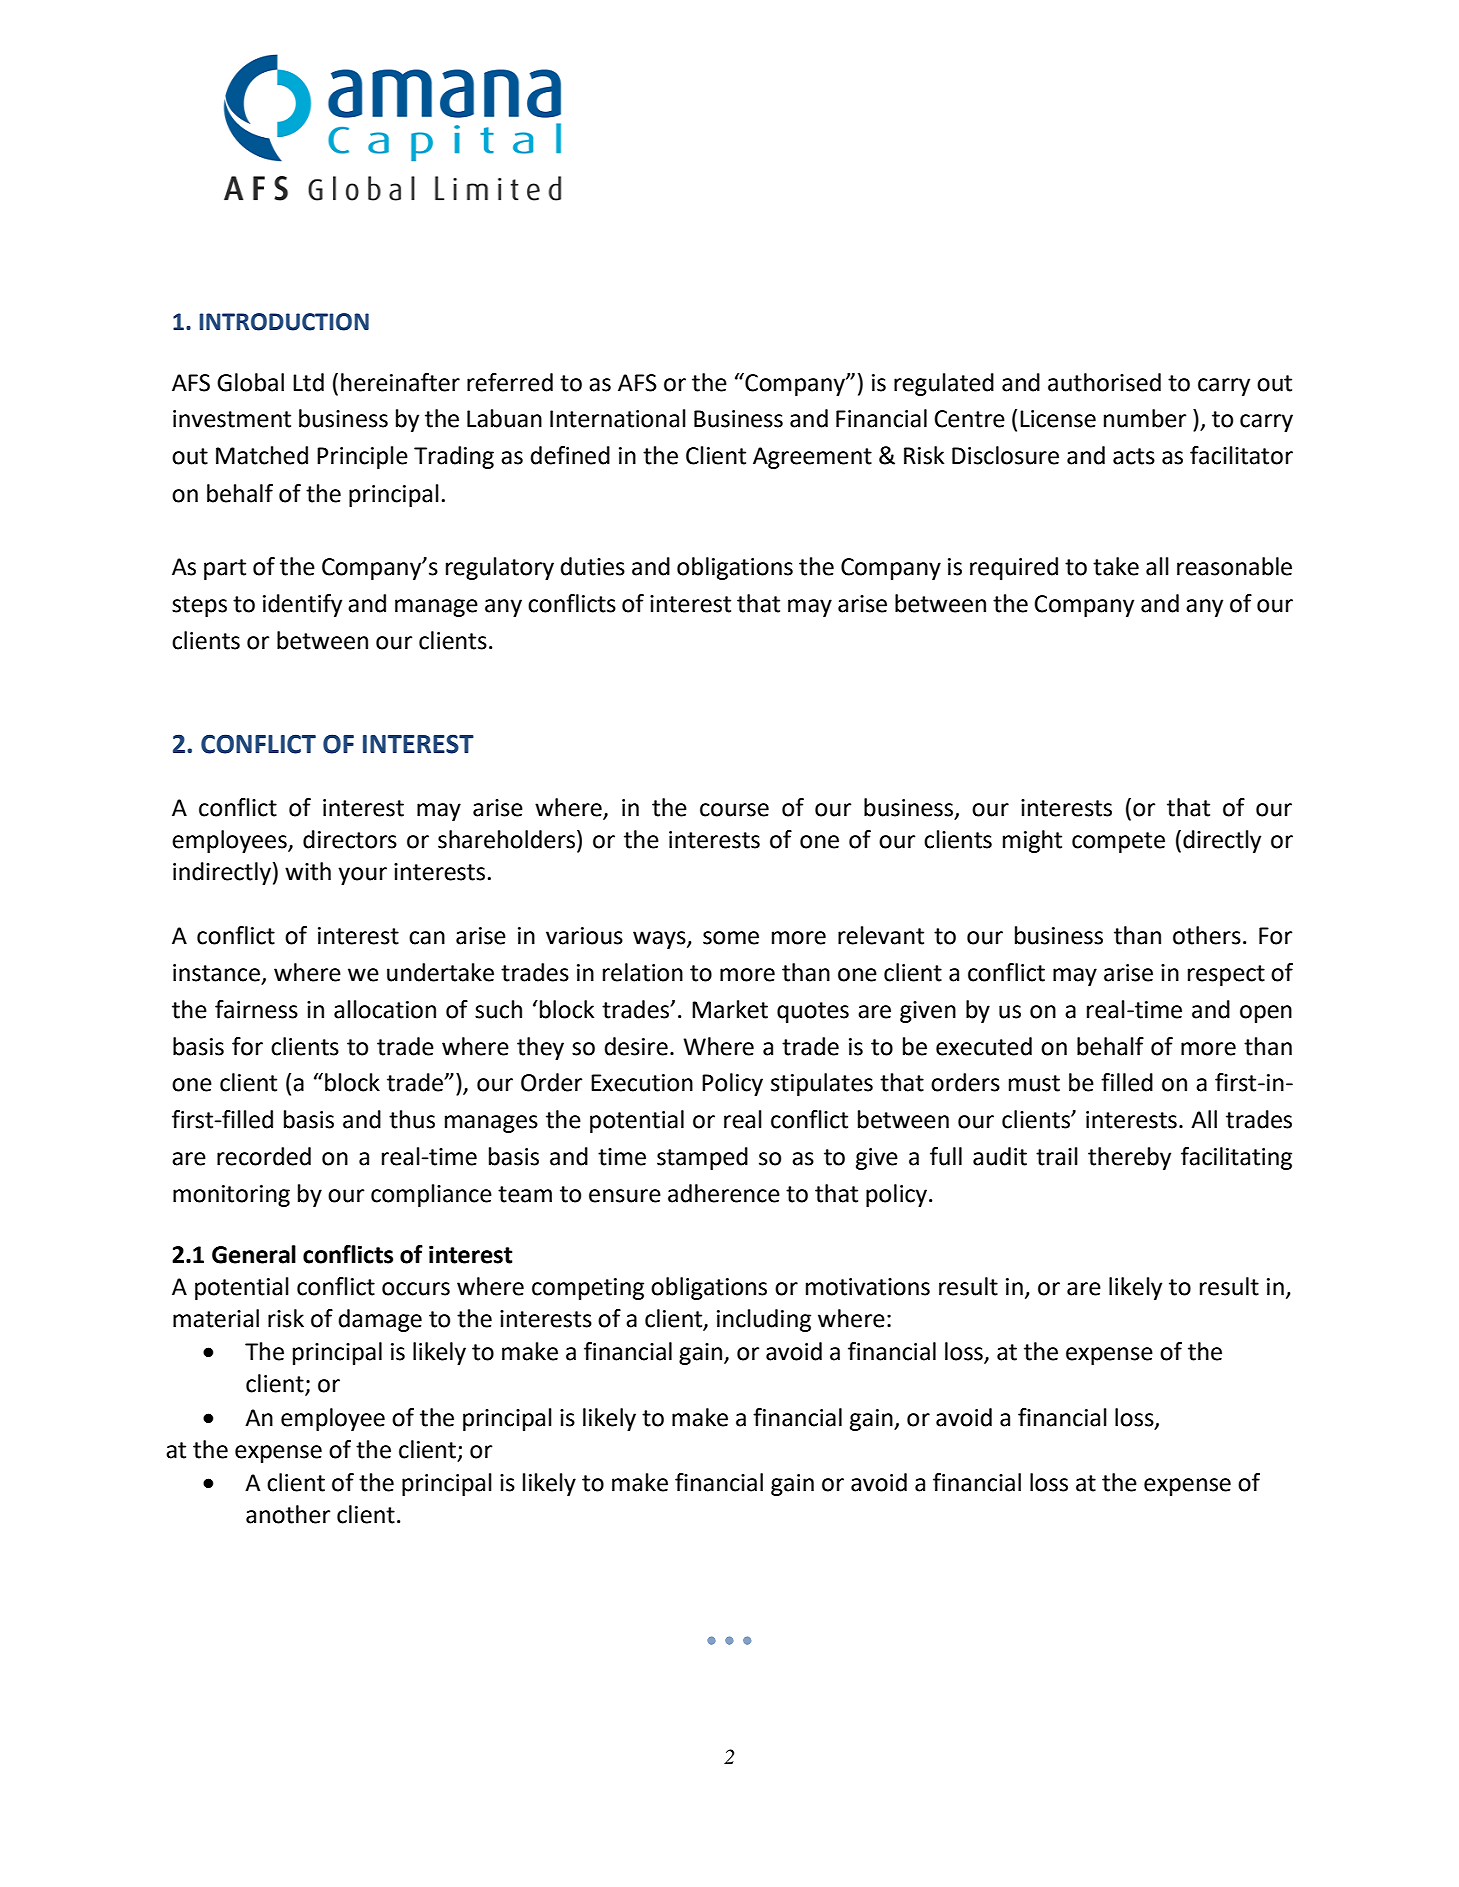  I want to click on stipulates, so click(822, 1084).
